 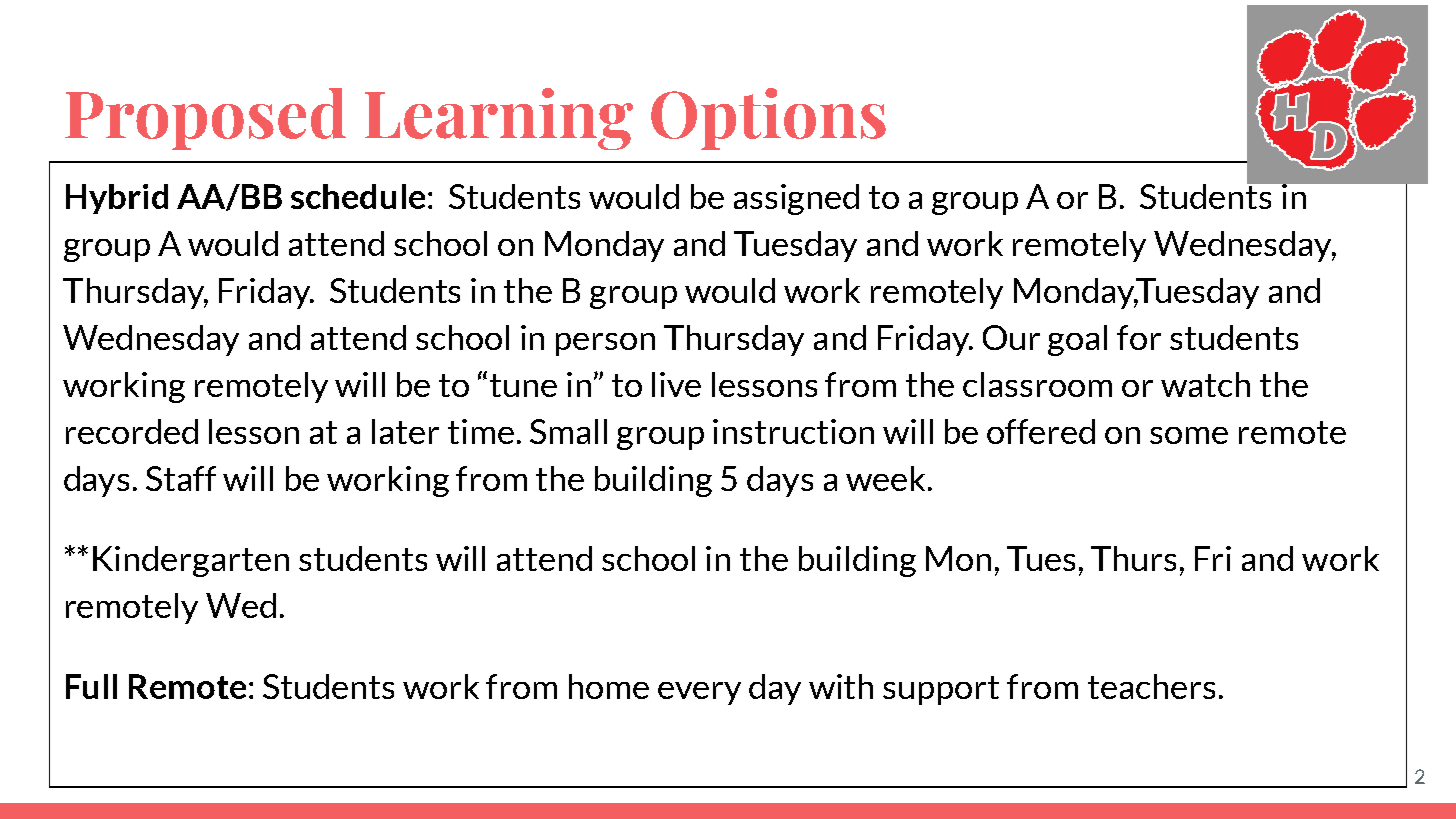 I want to click on Proposed, so click(x=205, y=119).
